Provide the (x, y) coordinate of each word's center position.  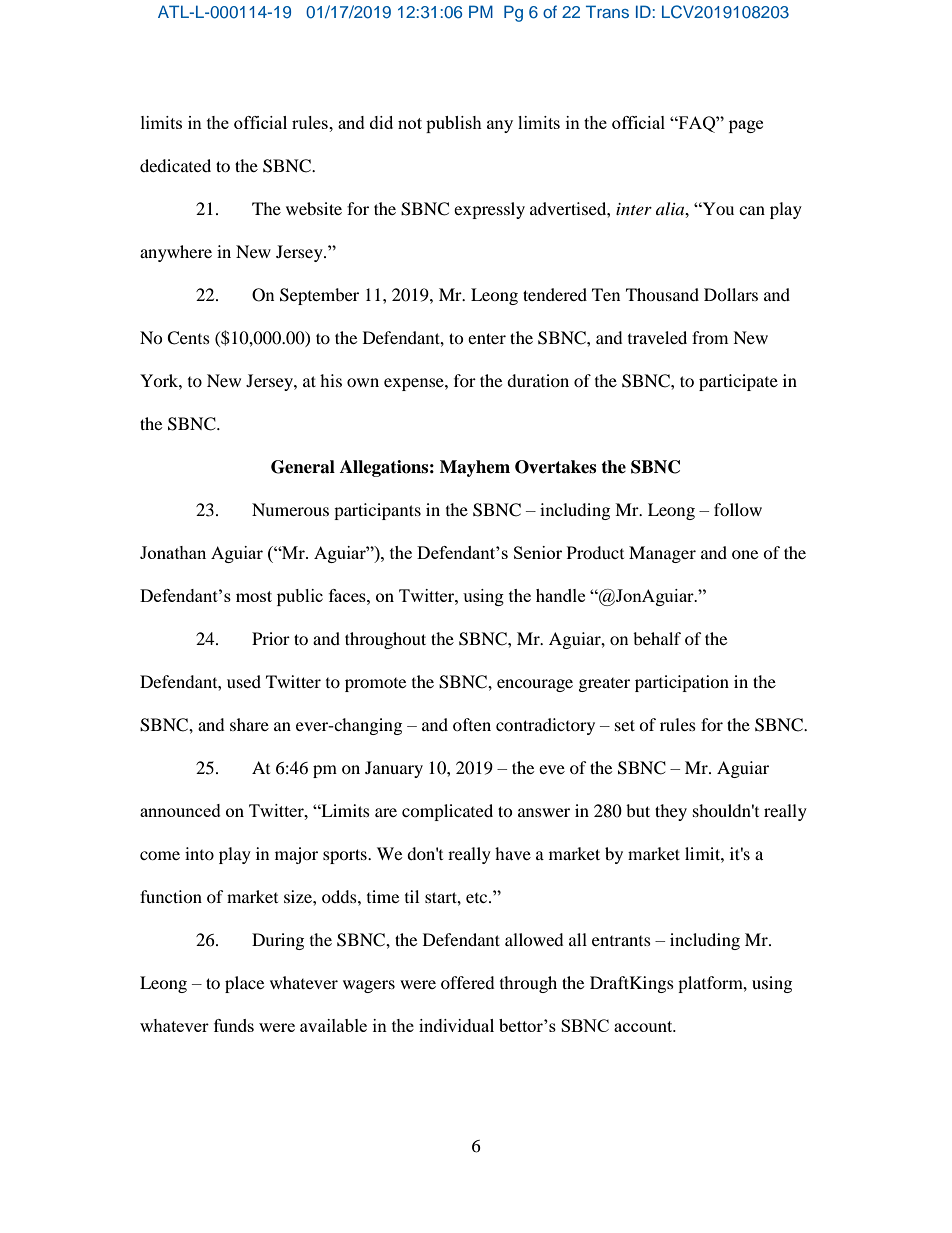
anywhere (176, 253)
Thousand (662, 294)
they (671, 812)
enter (487, 338)
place (244, 984)
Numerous (290, 509)
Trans (607, 11)
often (472, 724)
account (644, 1026)
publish (454, 124)
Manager (662, 554)
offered (468, 982)
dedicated (175, 165)
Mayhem (475, 468)
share (249, 724)
